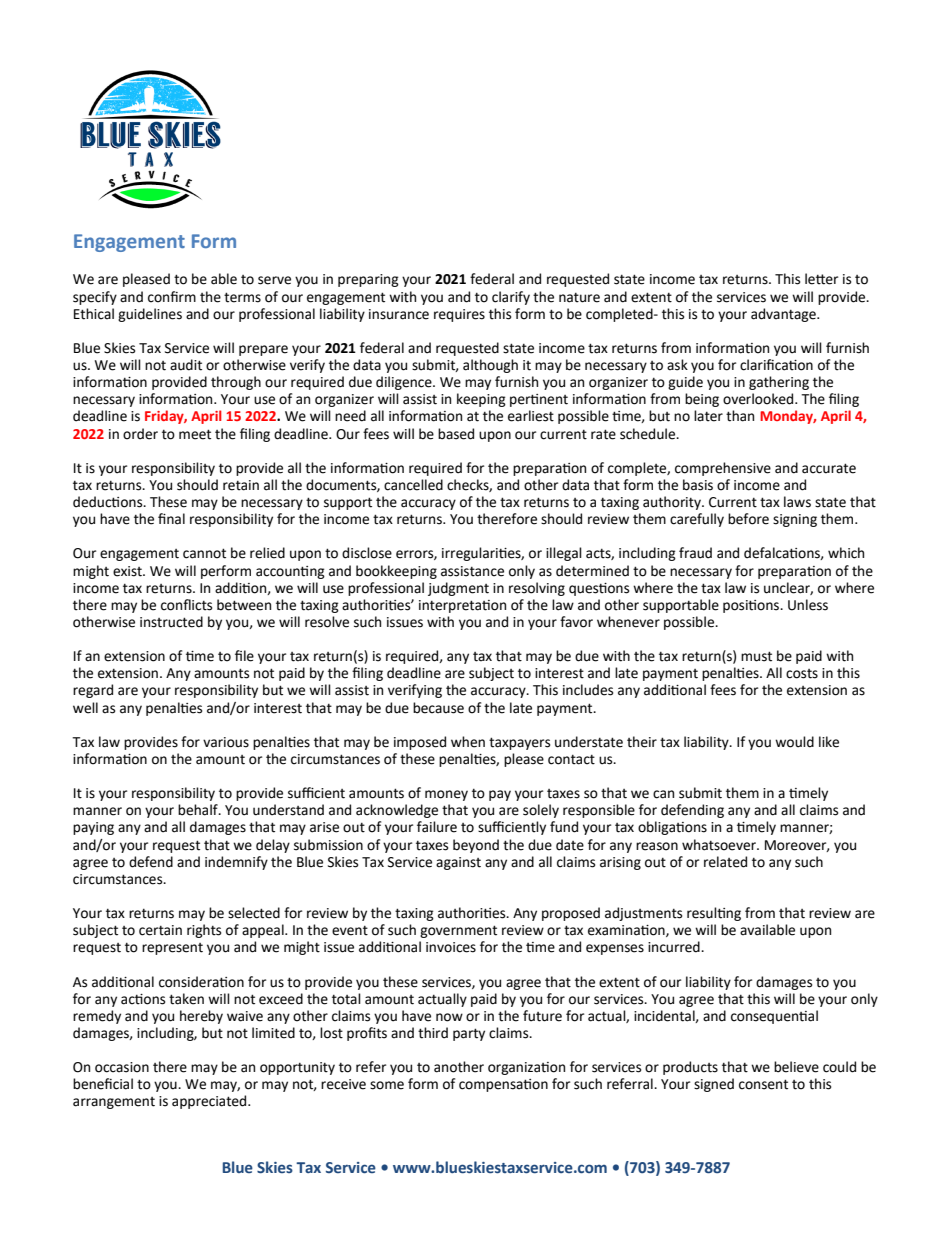 Image resolution: width=952 pixels, height=1233 pixels. I want to click on appreciated, so click(210, 1102).
